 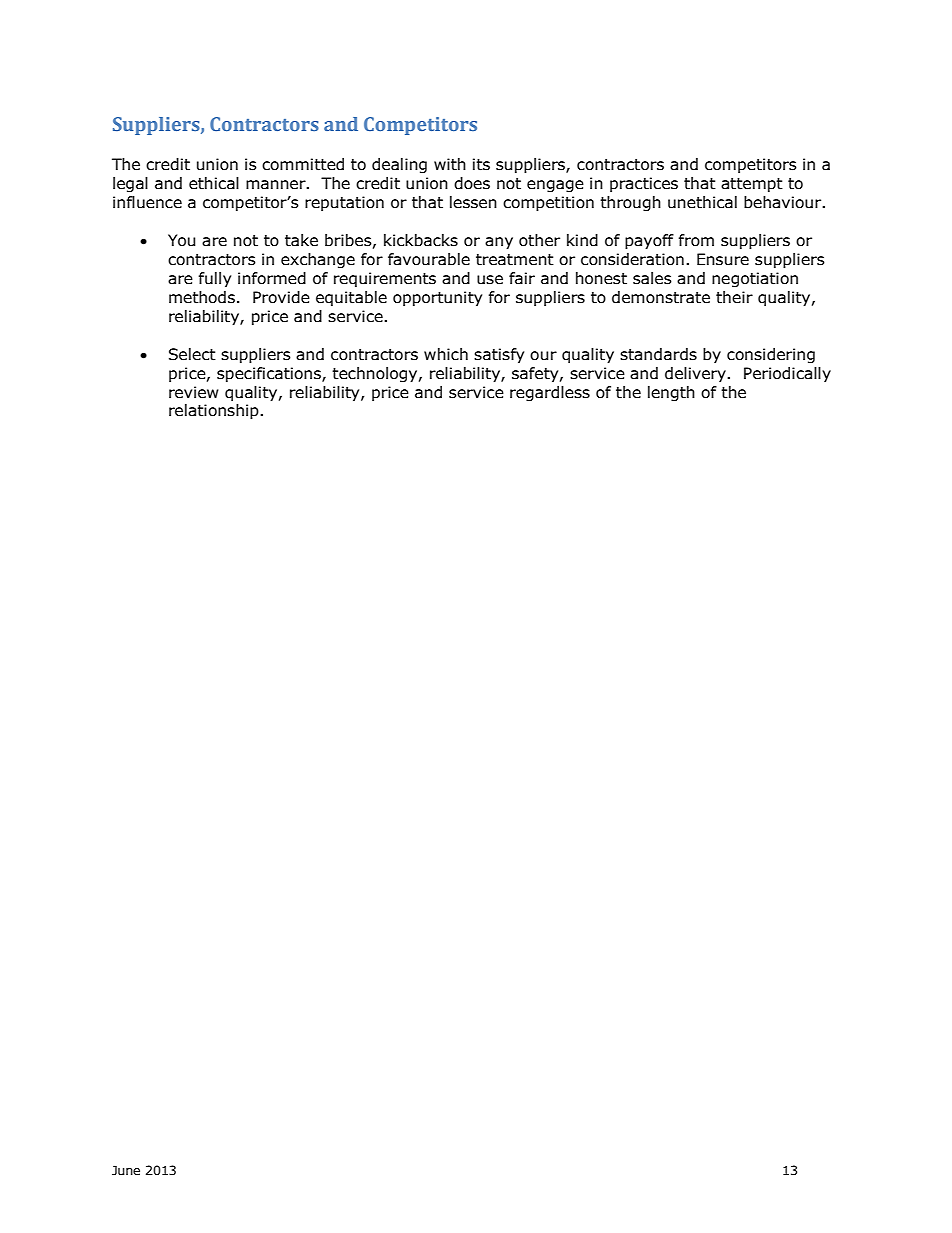 What do you see at coordinates (126, 1170) in the image?
I see `June` at bounding box center [126, 1170].
